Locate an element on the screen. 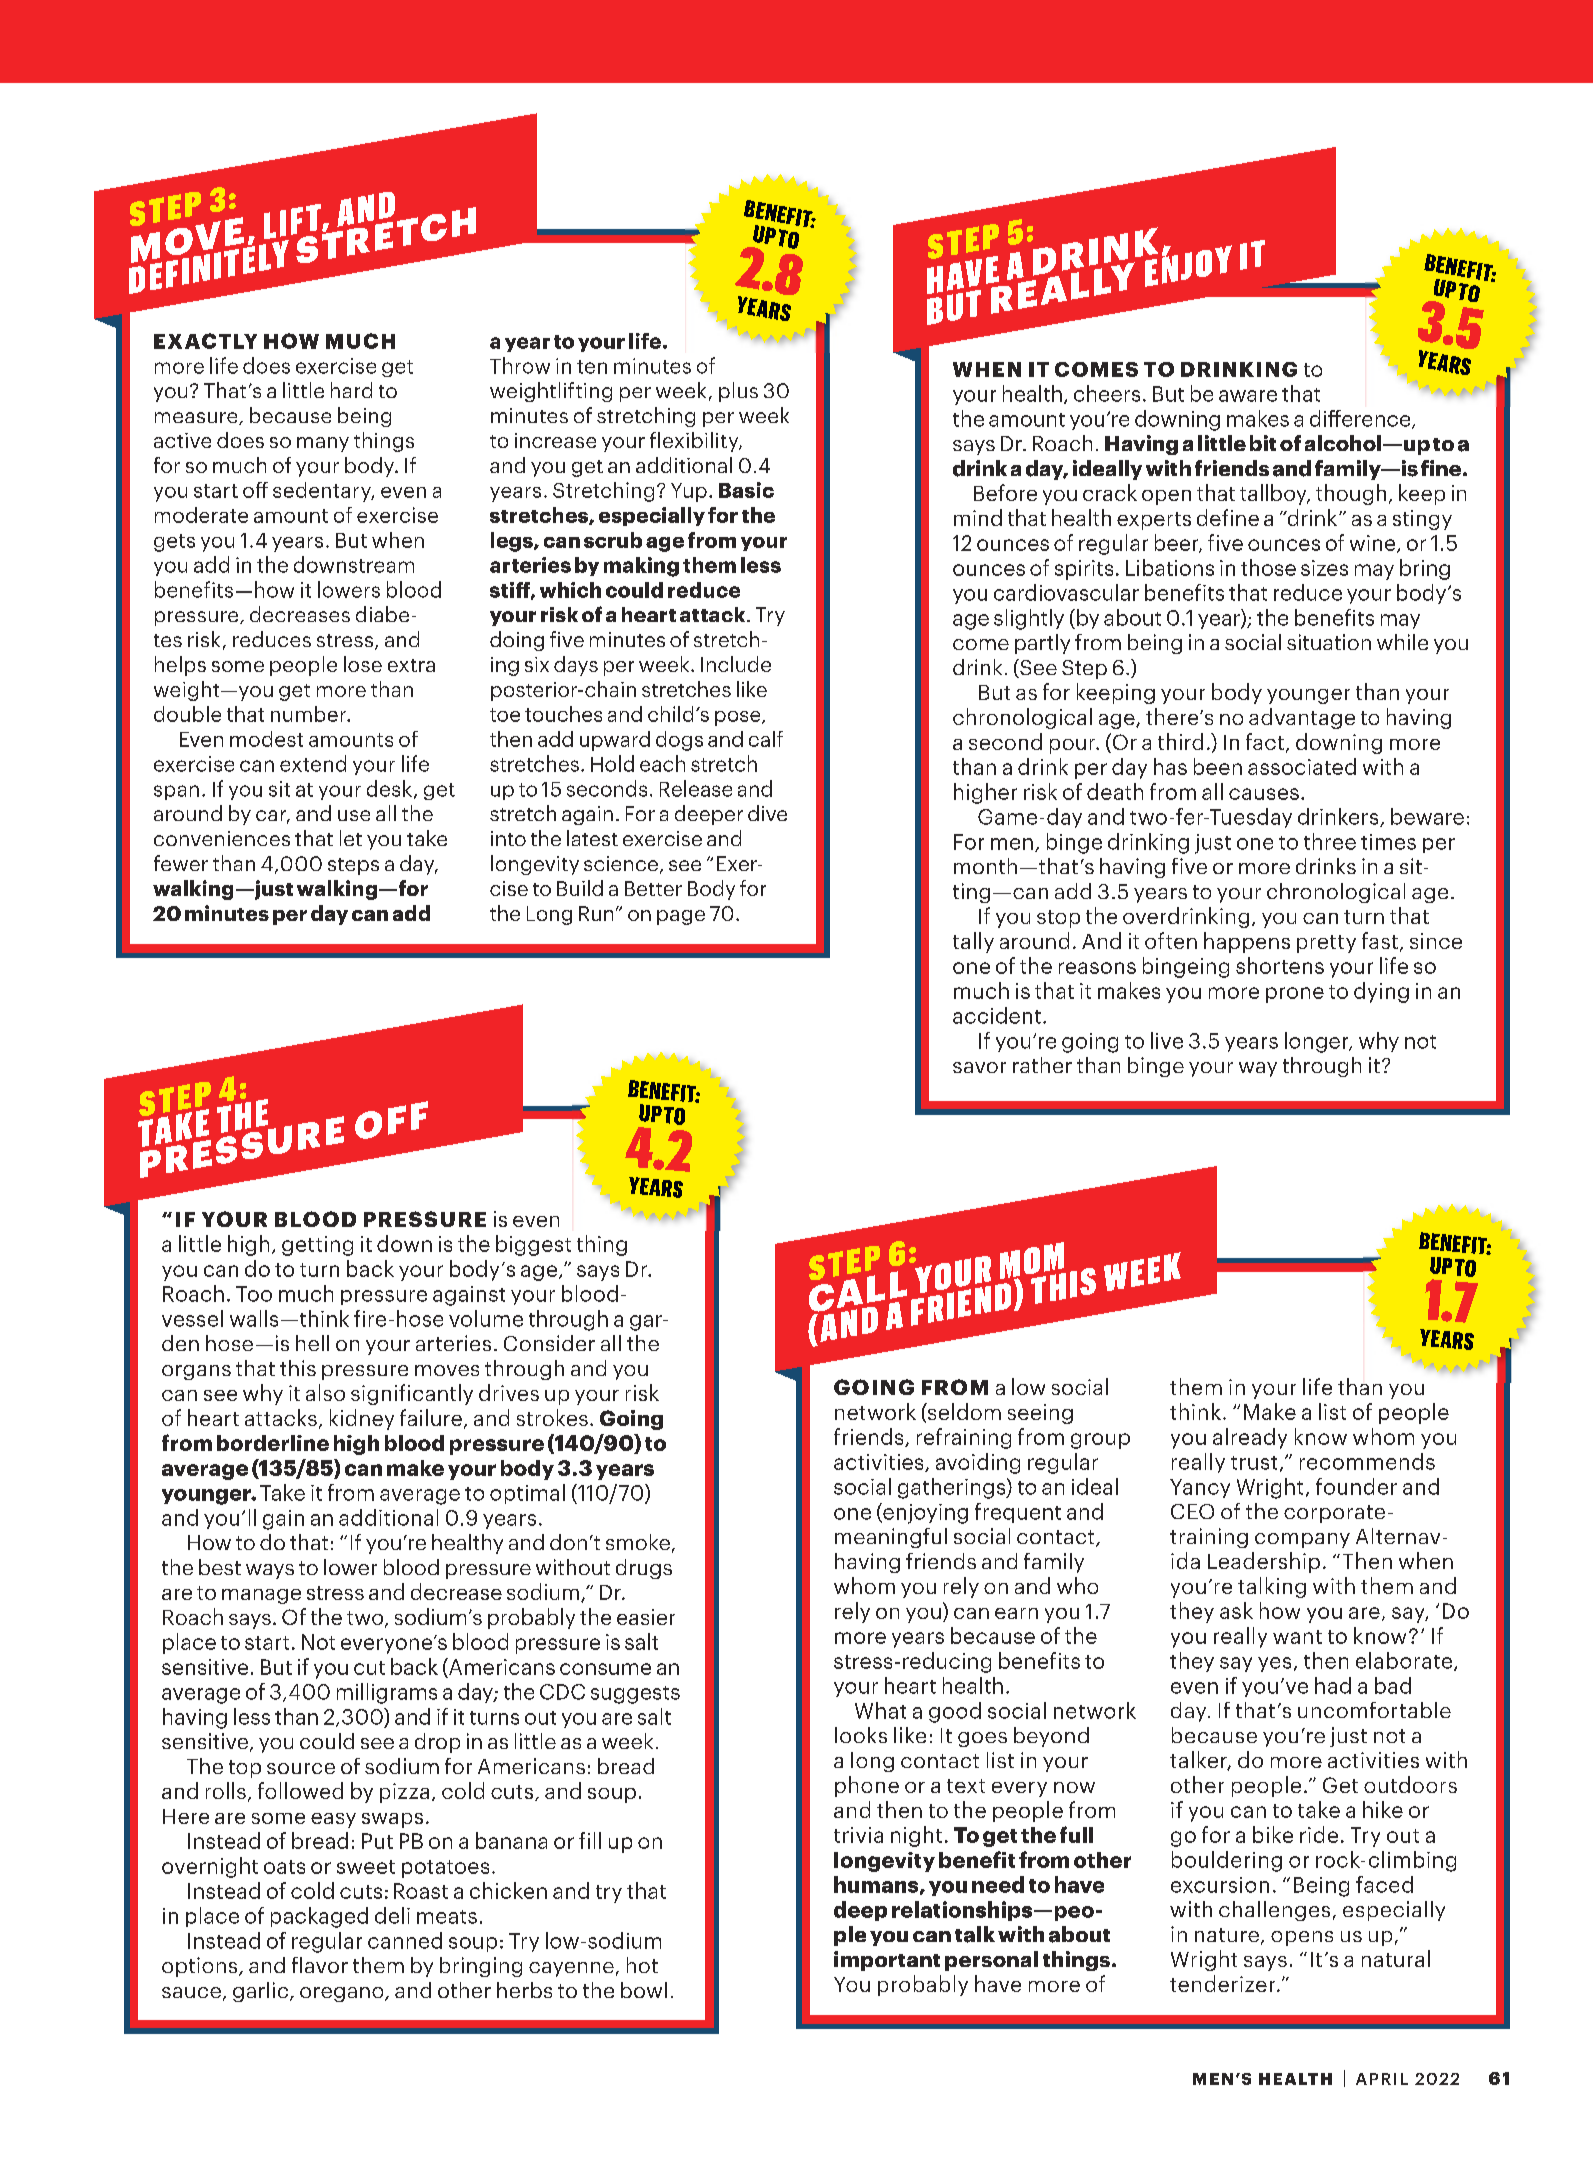 This screenshot has width=1593, height=2165. meaningful is located at coordinates (891, 1538).
